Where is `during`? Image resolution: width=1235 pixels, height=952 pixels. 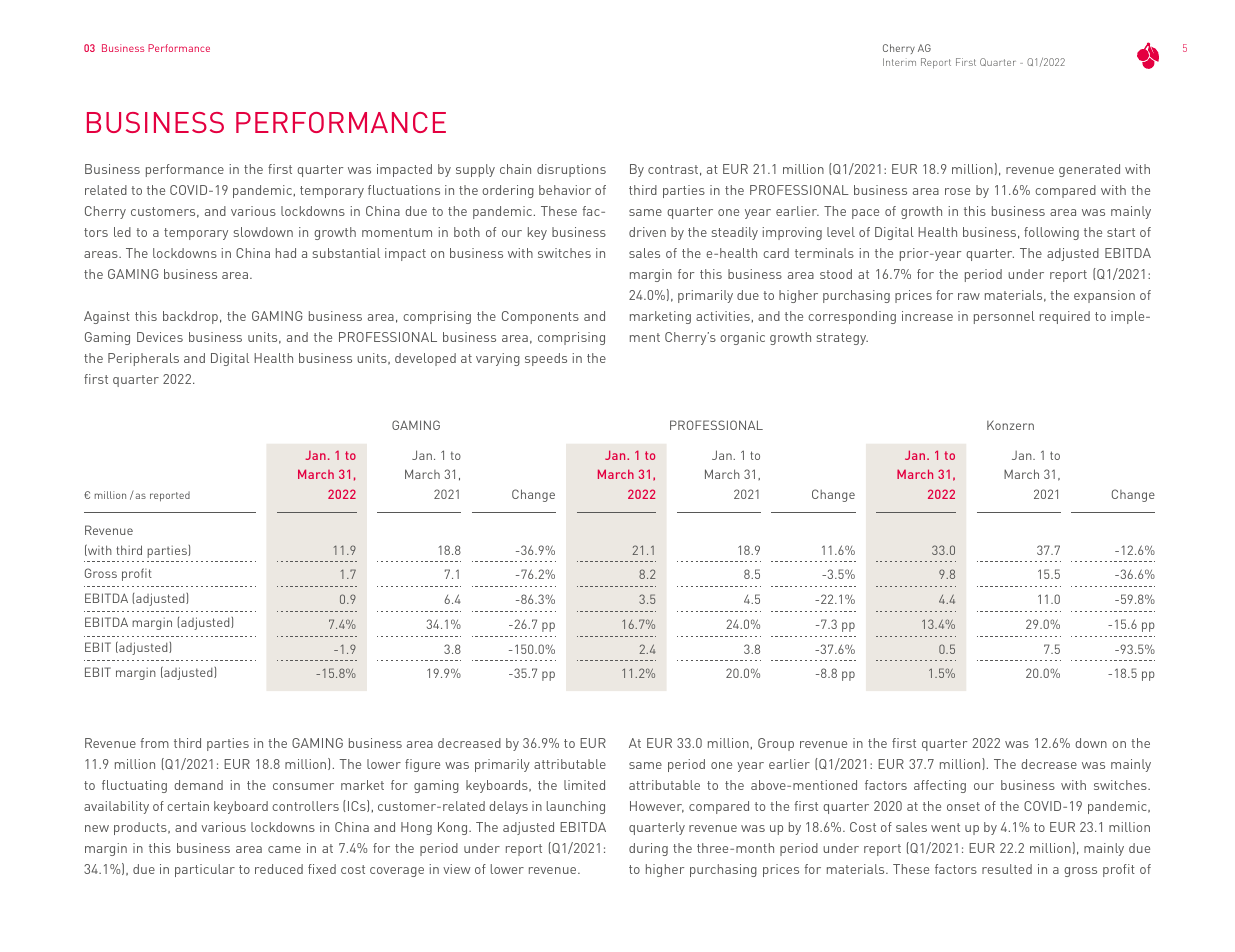
during is located at coordinates (648, 849).
